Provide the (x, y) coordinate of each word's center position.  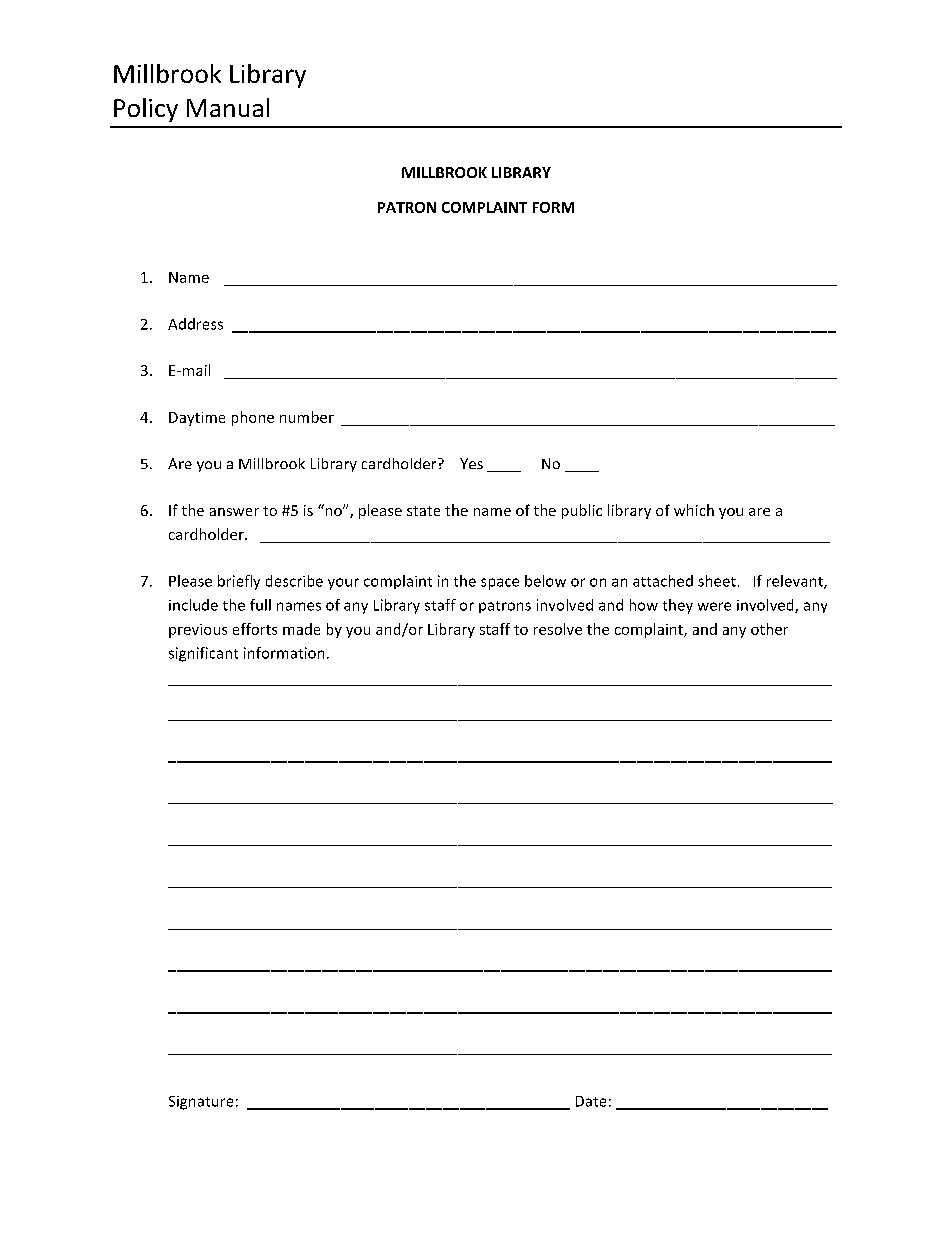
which (694, 510)
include (193, 605)
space (500, 584)
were (714, 606)
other (769, 629)
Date (591, 1101)
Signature (201, 1103)
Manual (228, 107)
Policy (146, 110)
